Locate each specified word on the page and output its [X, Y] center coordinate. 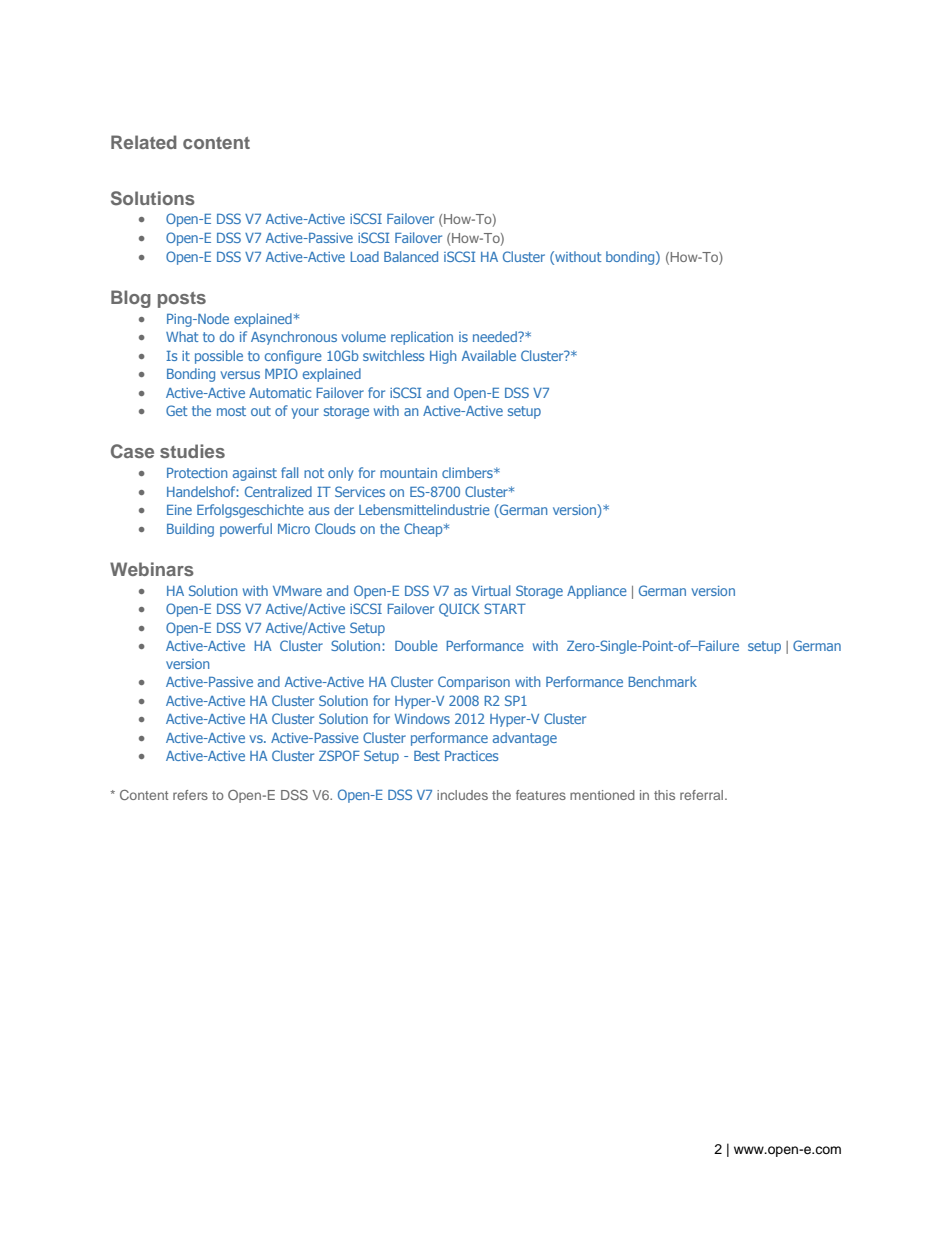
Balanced [411, 256]
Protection [197, 473]
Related [144, 142]
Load [364, 256]
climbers [468, 472]
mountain [408, 473]
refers [190, 795]
